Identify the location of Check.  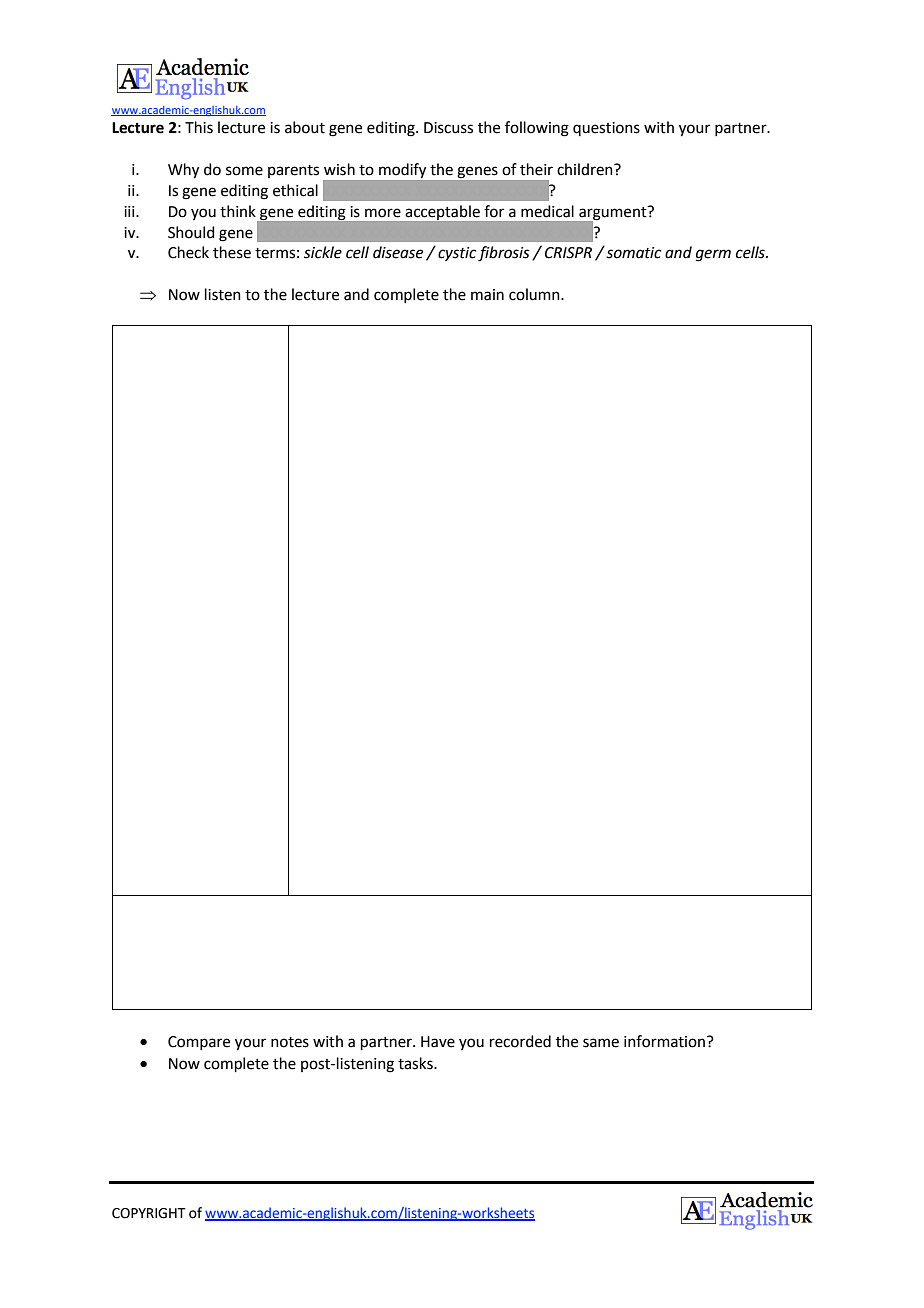
(188, 252).
